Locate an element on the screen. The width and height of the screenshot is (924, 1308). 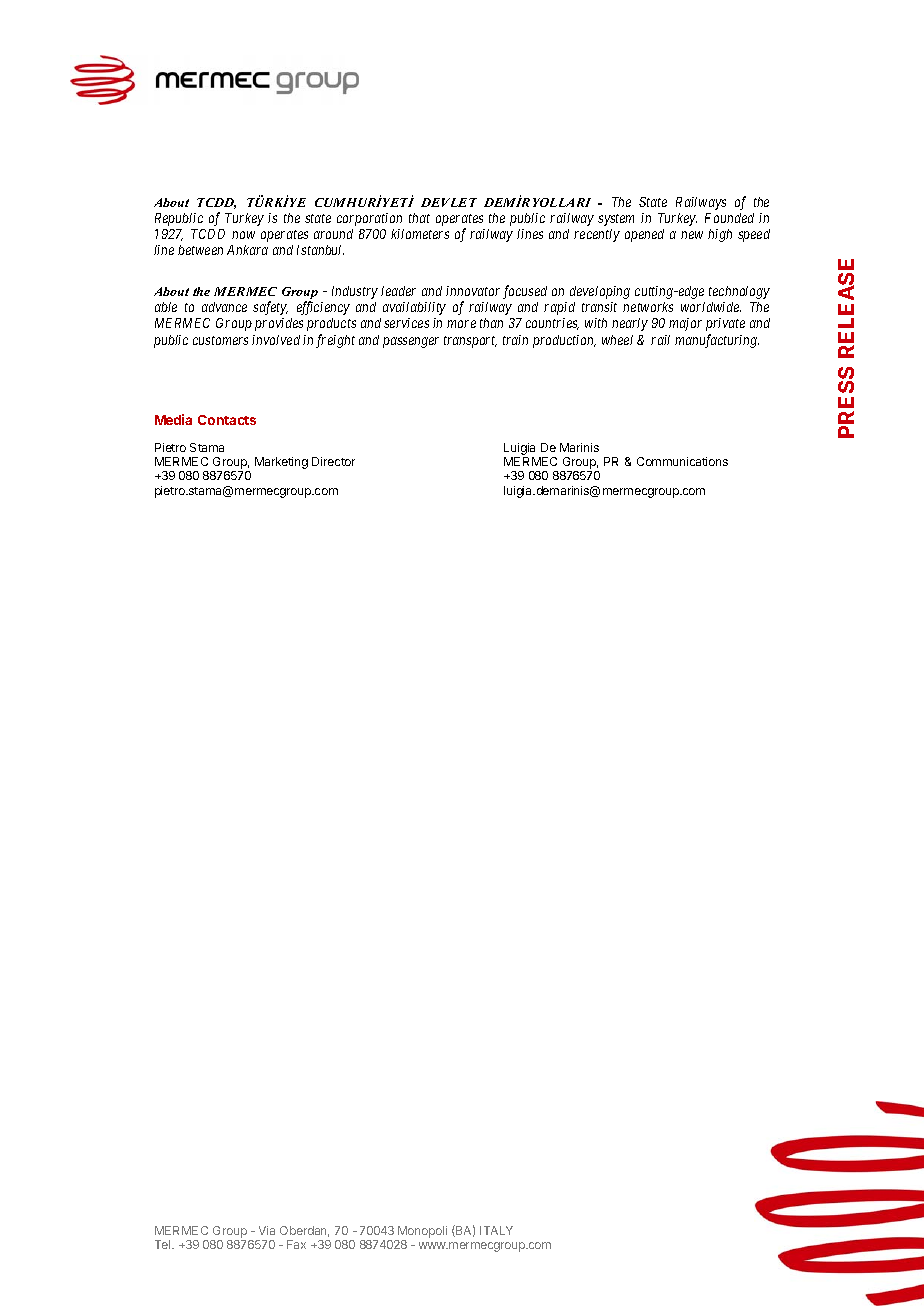
new is located at coordinates (692, 235).
